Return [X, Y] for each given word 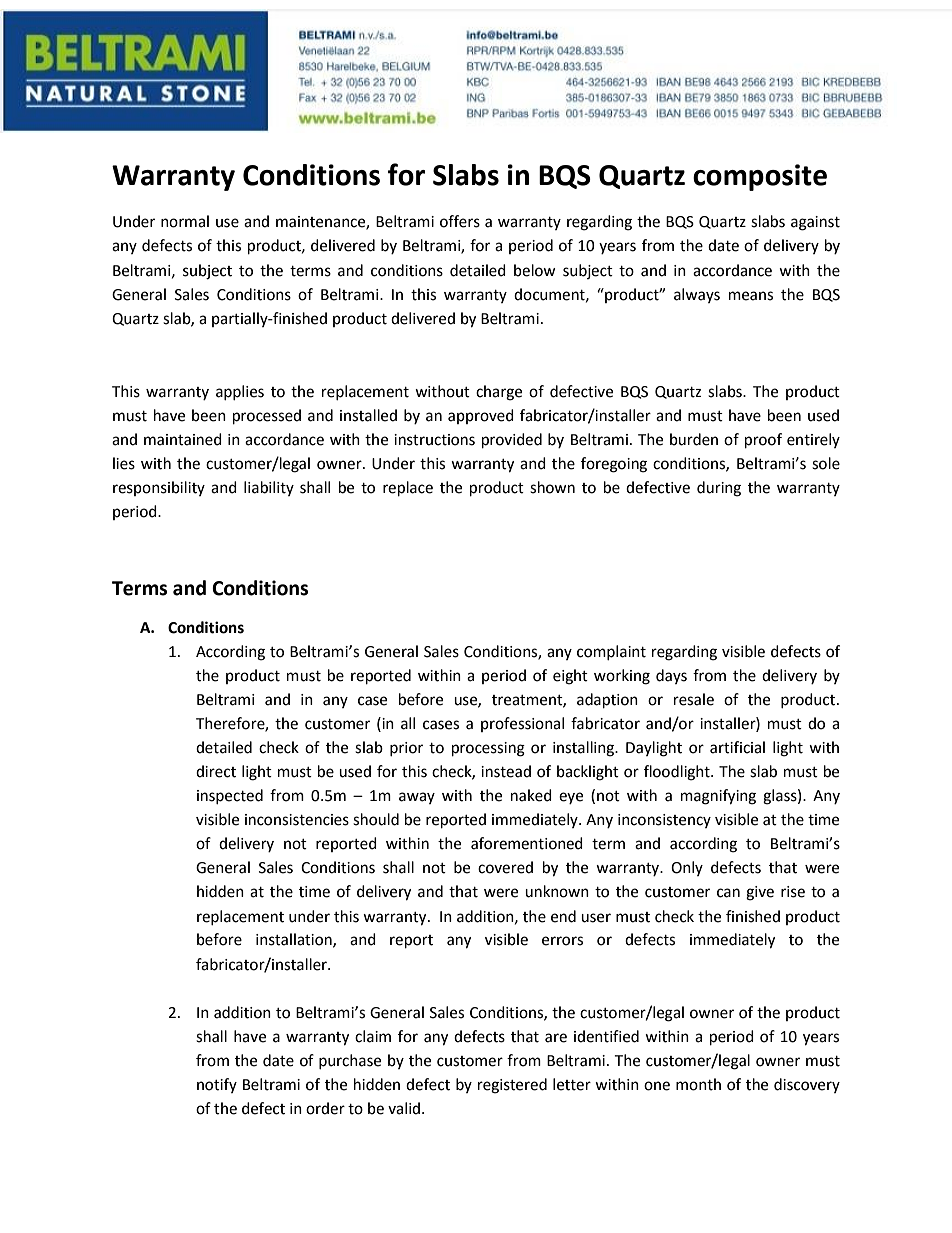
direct [216, 771]
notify [217, 1085]
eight [570, 677]
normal [185, 221]
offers [460, 221]
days [671, 676]
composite [760, 177]
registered [512, 1086]
